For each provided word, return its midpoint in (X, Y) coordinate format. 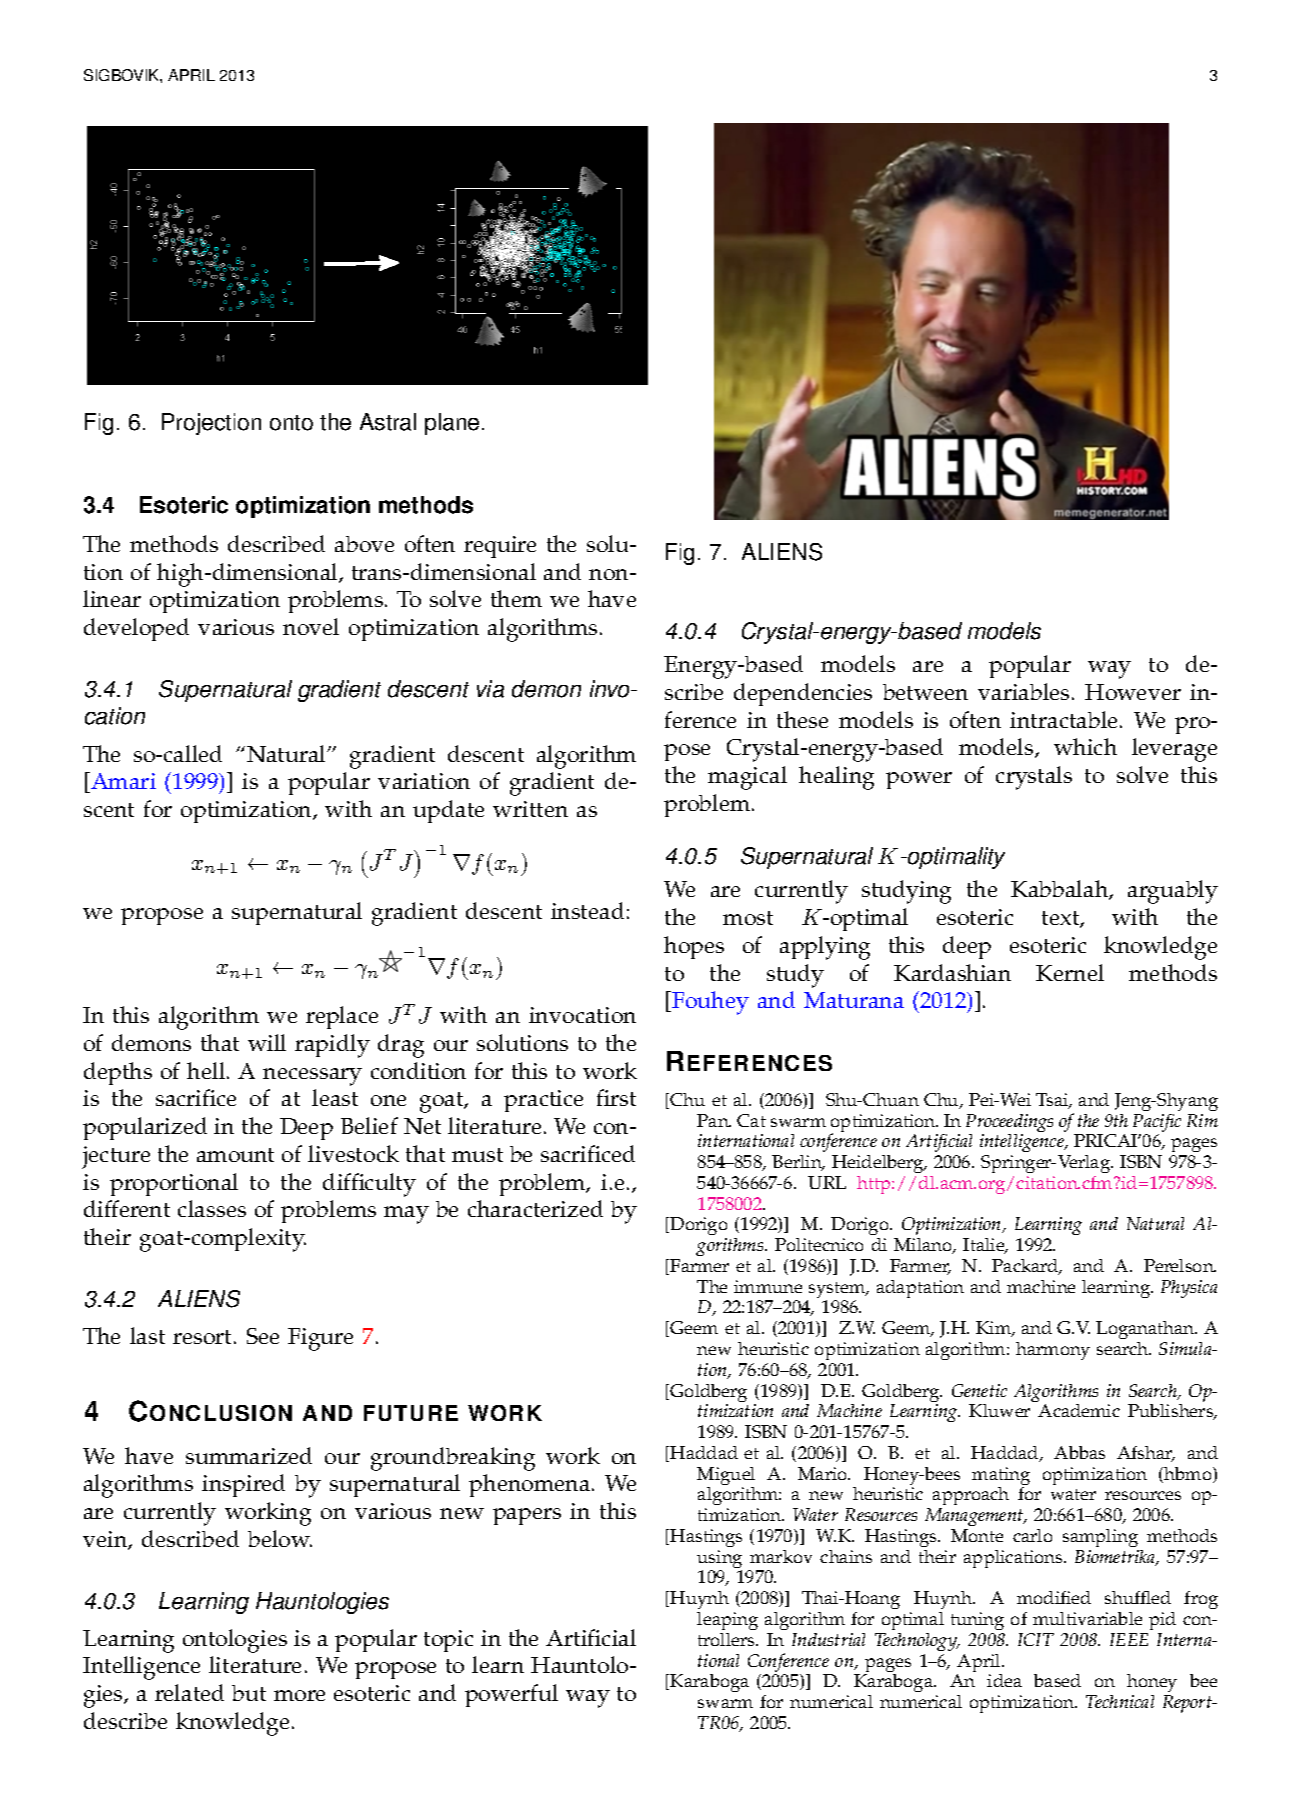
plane (452, 424)
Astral (388, 422)
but (249, 1693)
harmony (1053, 1351)
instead (587, 910)
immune (768, 1286)
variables (1023, 691)
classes (212, 1208)
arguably (1173, 892)
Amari (122, 782)
